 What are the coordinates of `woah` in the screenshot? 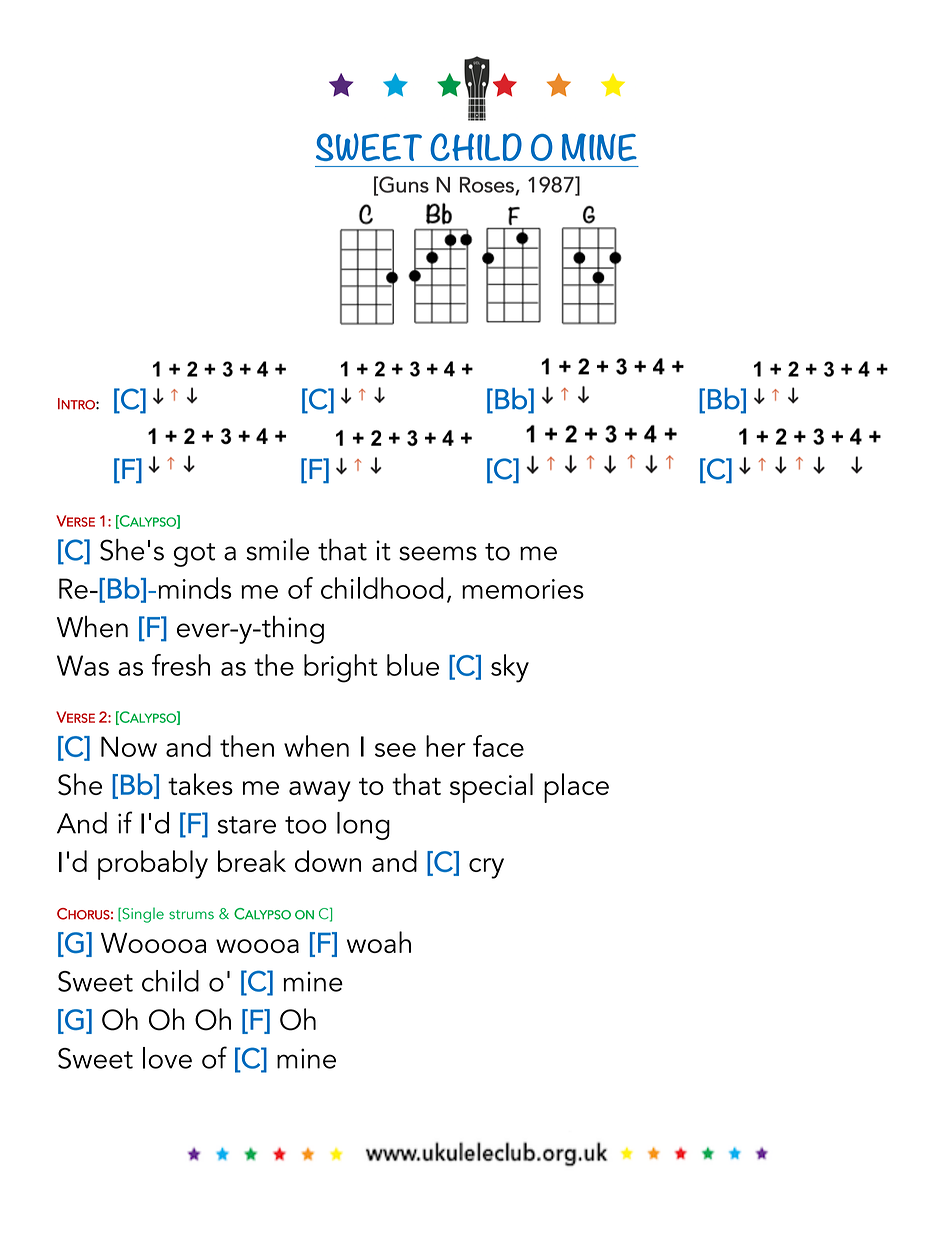 It's located at (379, 942).
